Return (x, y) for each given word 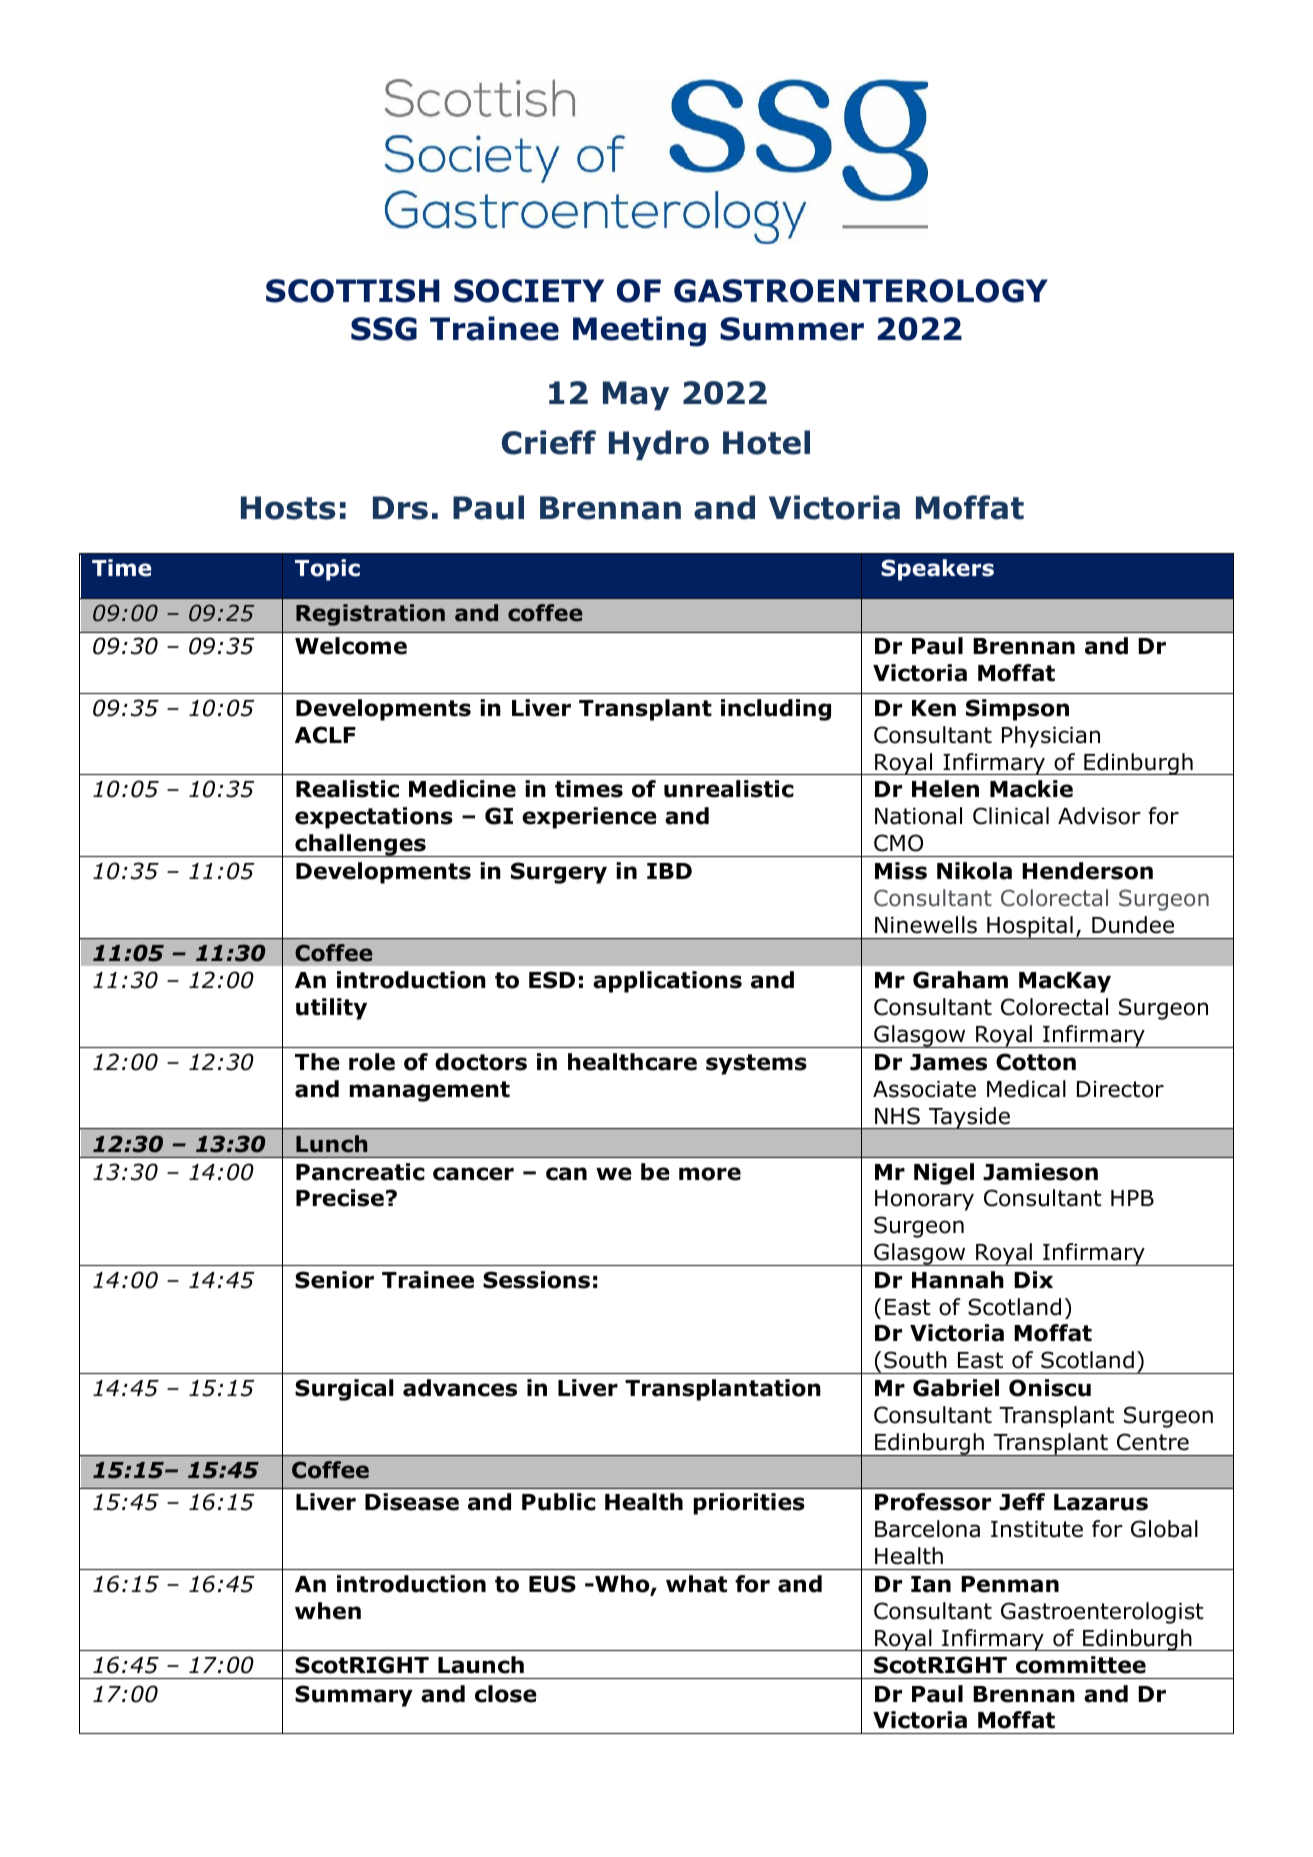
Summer (792, 329)
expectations (374, 818)
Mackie (1031, 789)
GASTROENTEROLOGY (861, 291)
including (776, 710)
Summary (354, 1696)
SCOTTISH (353, 291)
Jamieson (1040, 1172)
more (710, 1174)
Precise (340, 1198)
